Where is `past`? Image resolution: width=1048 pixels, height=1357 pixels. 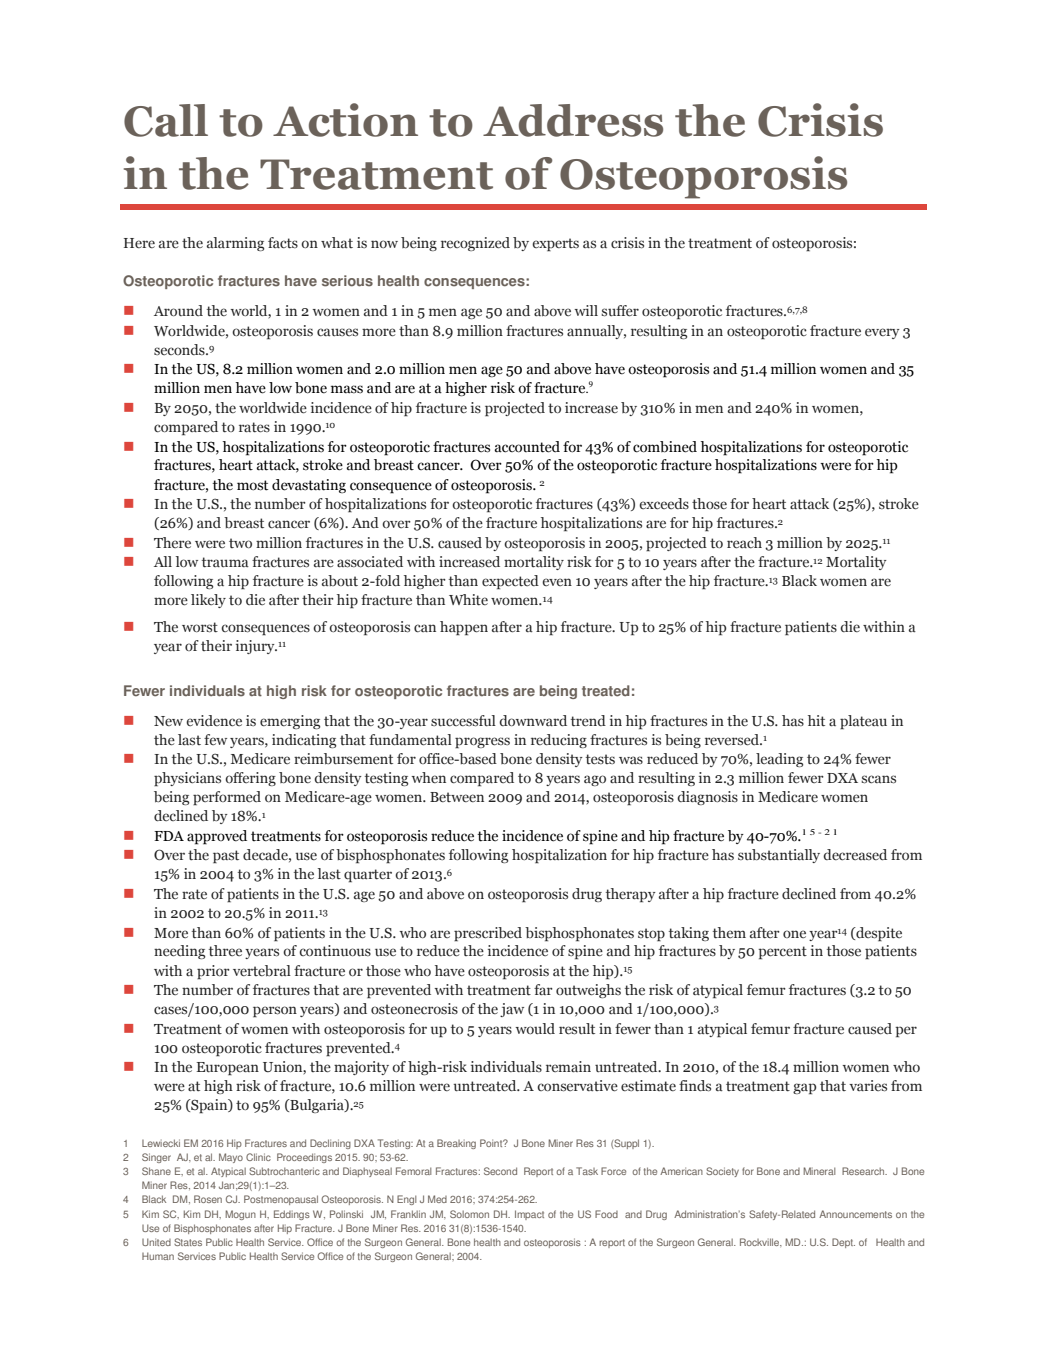 past is located at coordinates (226, 857).
